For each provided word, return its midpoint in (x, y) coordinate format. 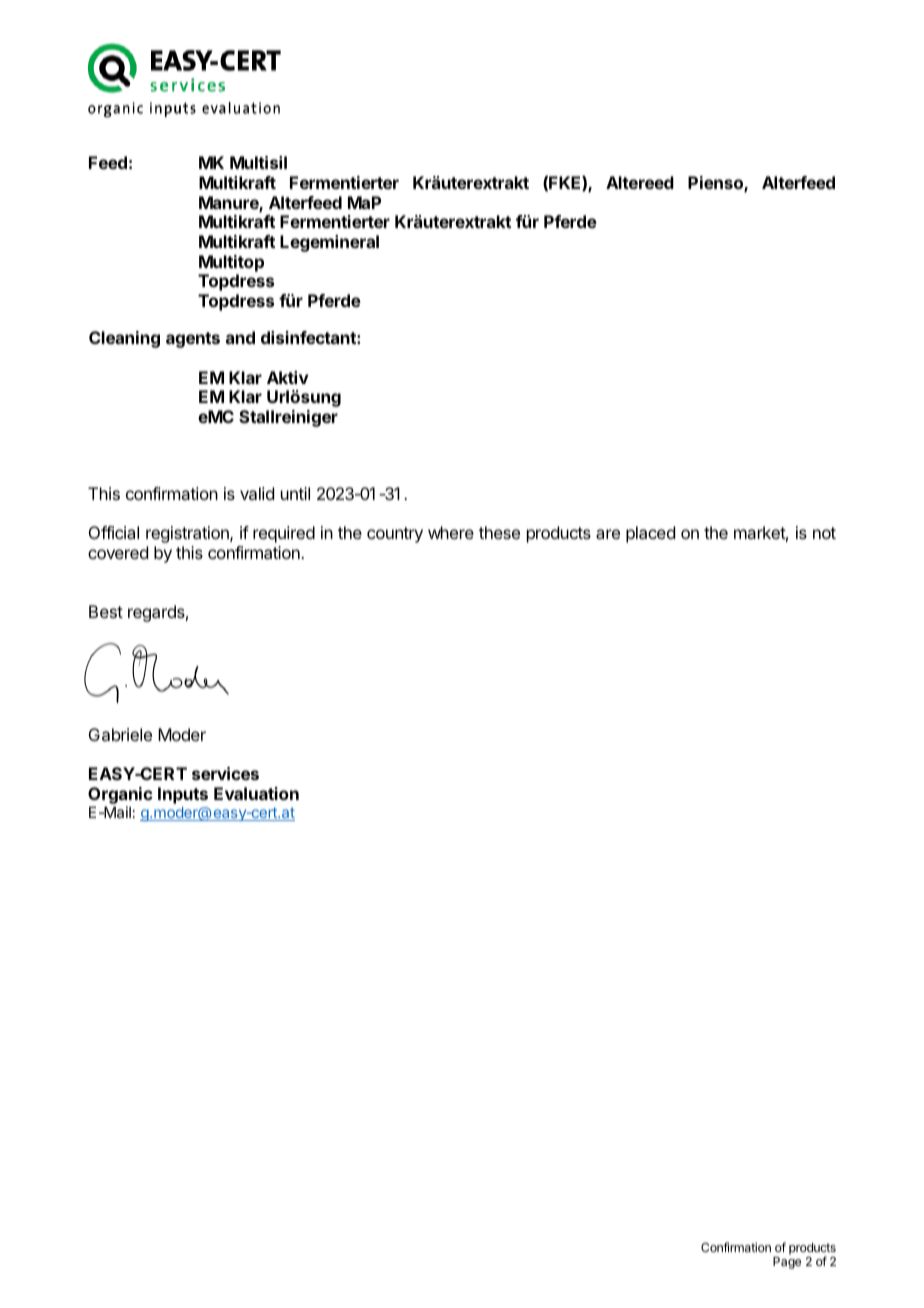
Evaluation (256, 793)
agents (193, 340)
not (824, 533)
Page (787, 1263)
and (240, 337)
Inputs (183, 795)
